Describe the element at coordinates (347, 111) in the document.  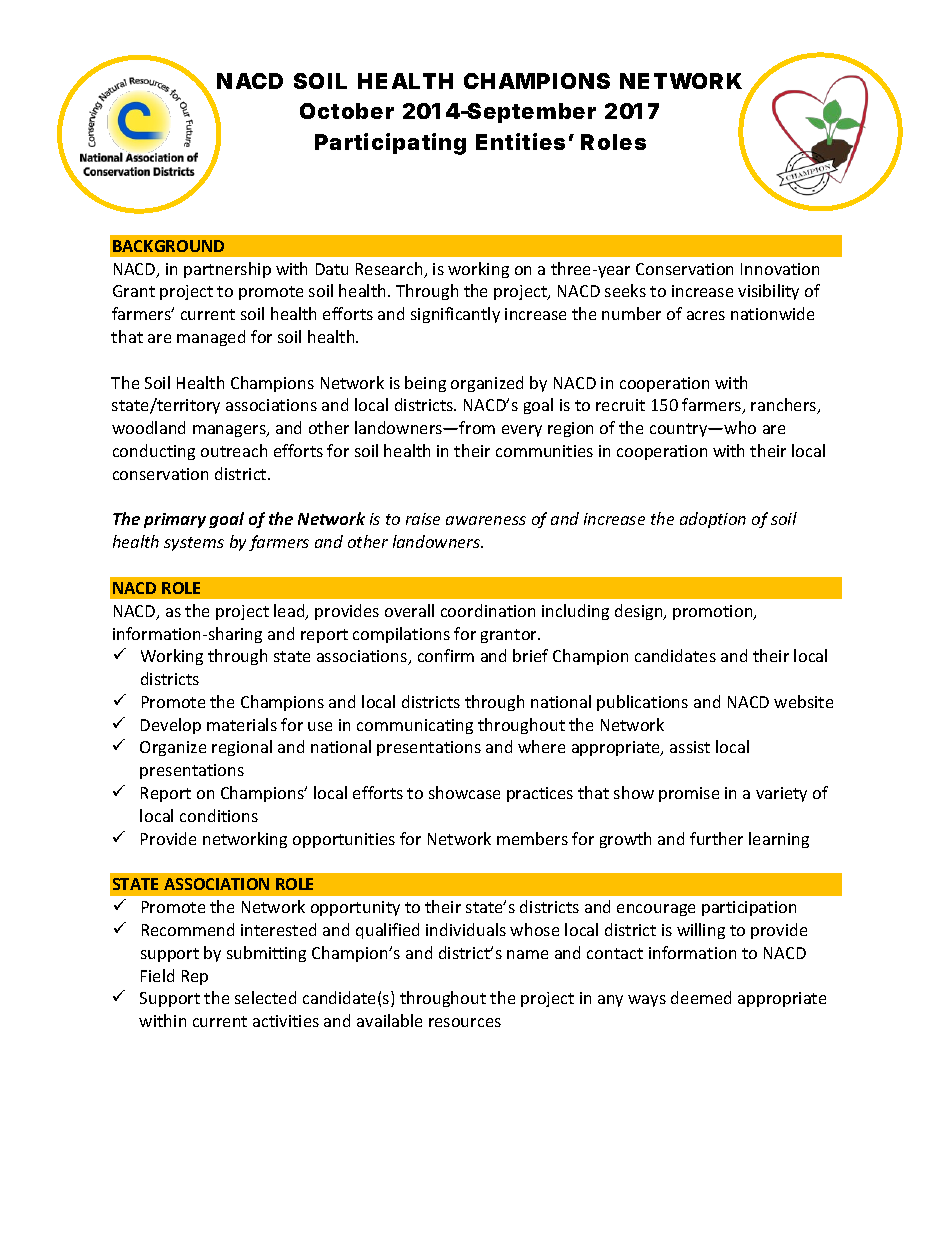
I see `October` at that location.
